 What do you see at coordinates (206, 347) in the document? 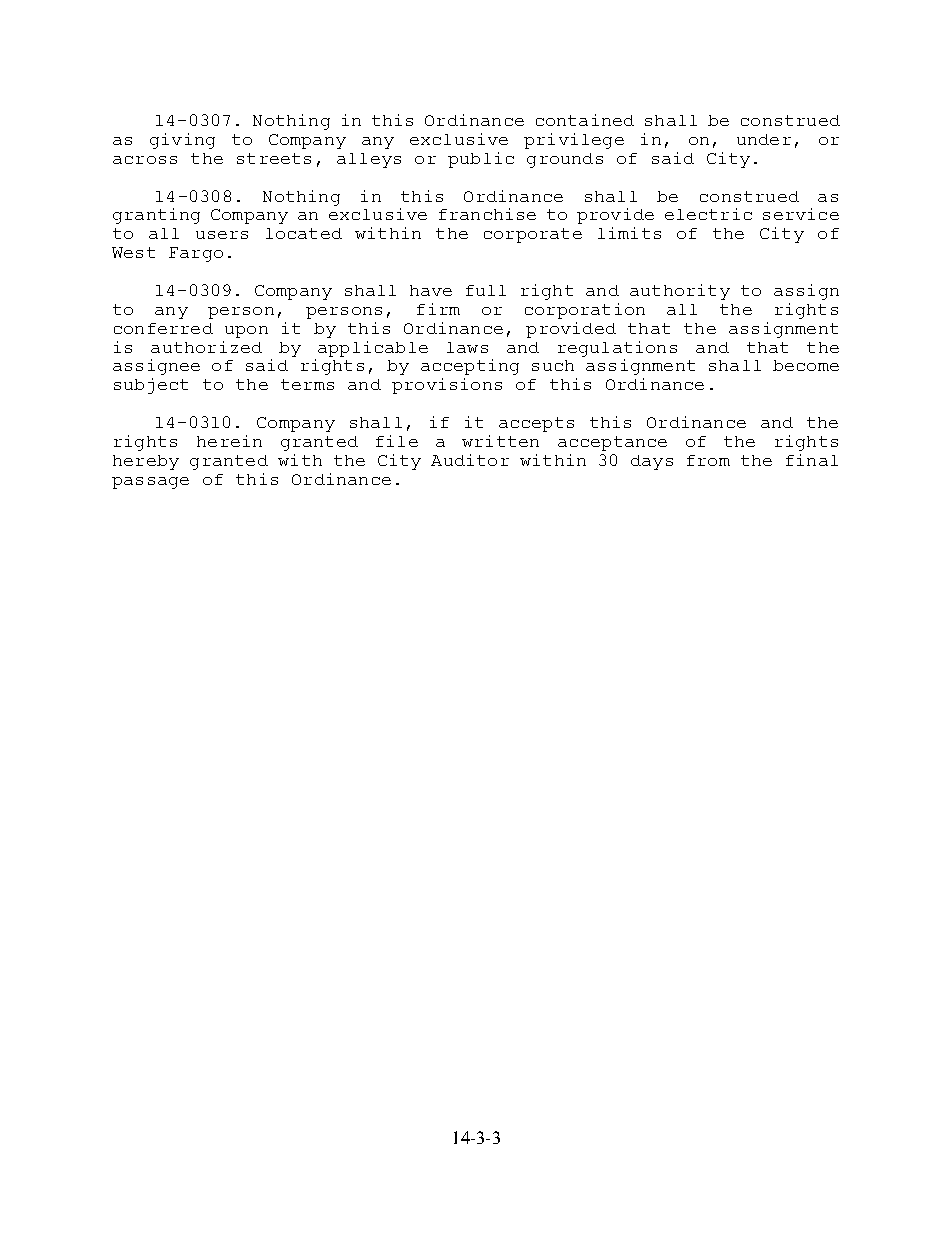
I see `authorized` at bounding box center [206, 347].
